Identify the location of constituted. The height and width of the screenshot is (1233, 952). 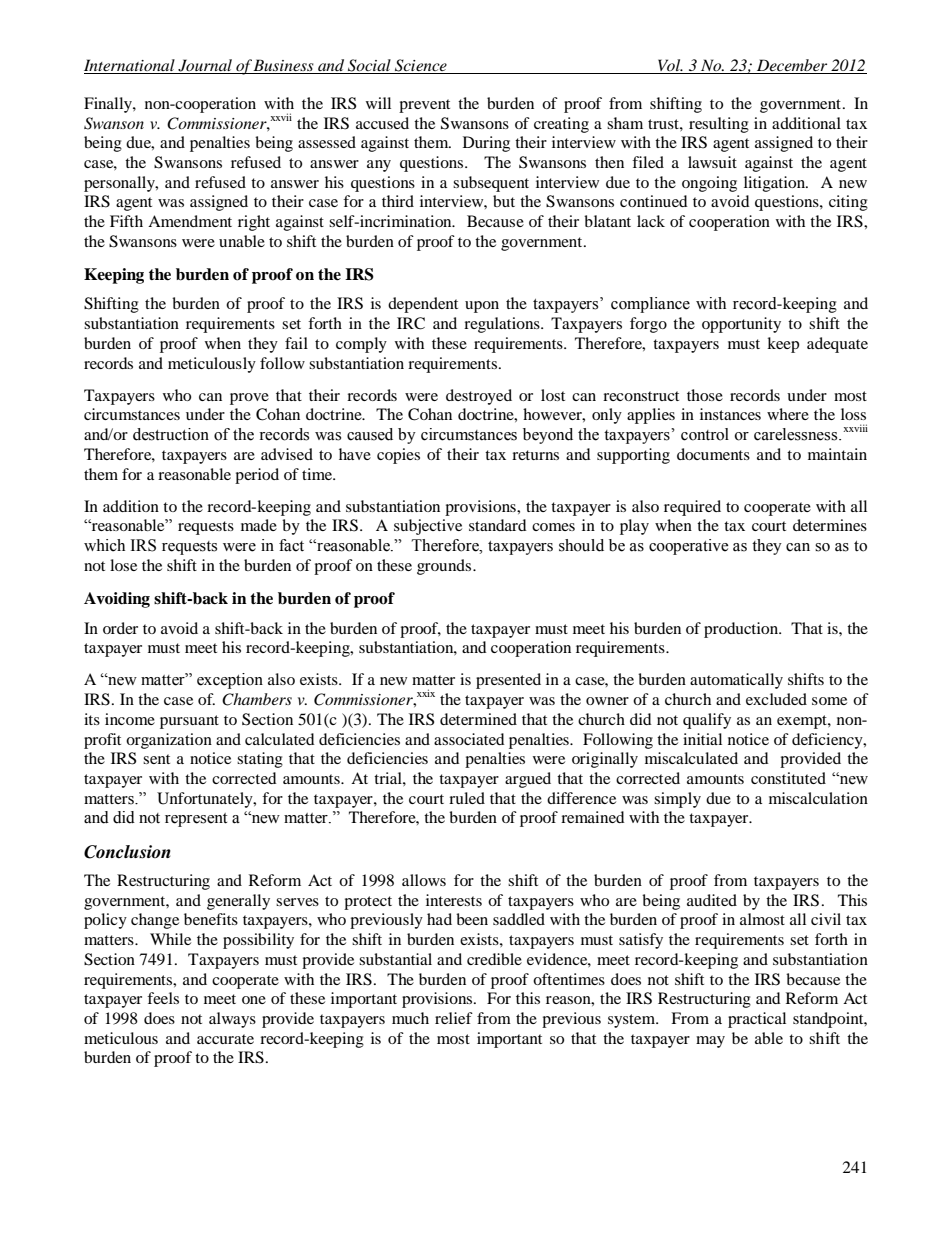
(788, 778).
